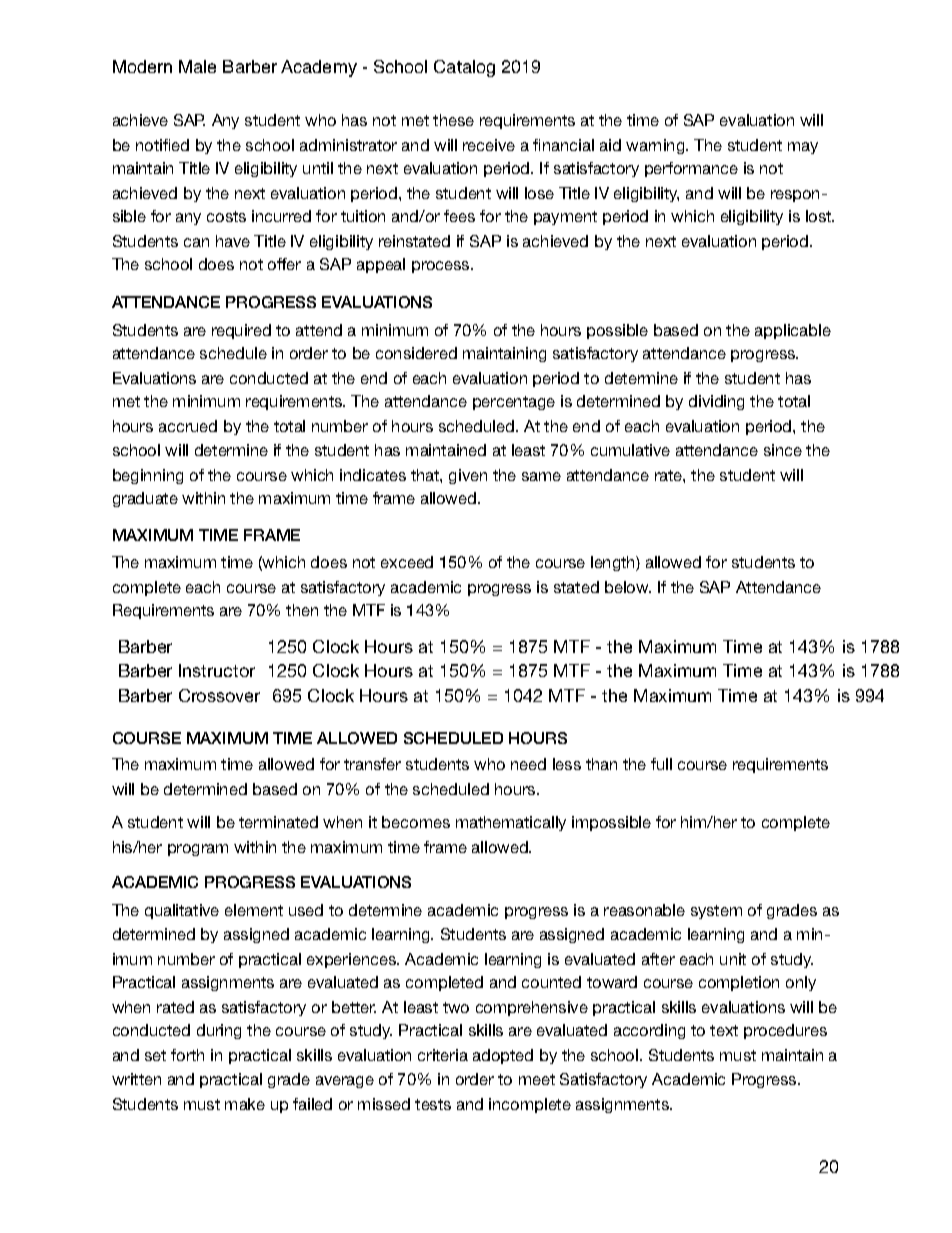  Describe the element at coordinates (302, 610) in the screenshot. I see `then` at that location.
